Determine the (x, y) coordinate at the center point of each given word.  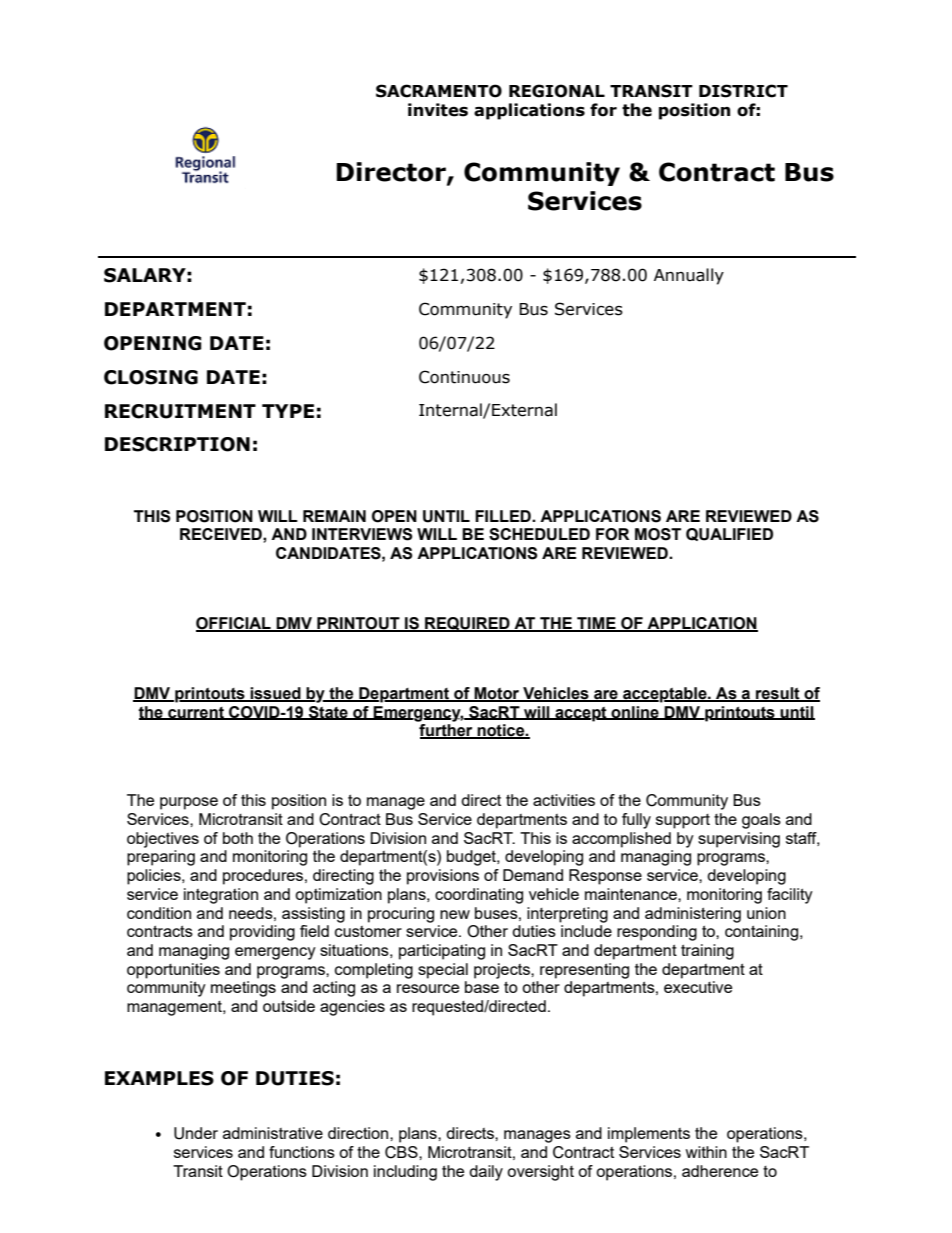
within (706, 1152)
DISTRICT (743, 91)
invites (438, 110)
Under (196, 1133)
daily (486, 1173)
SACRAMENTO (439, 91)
